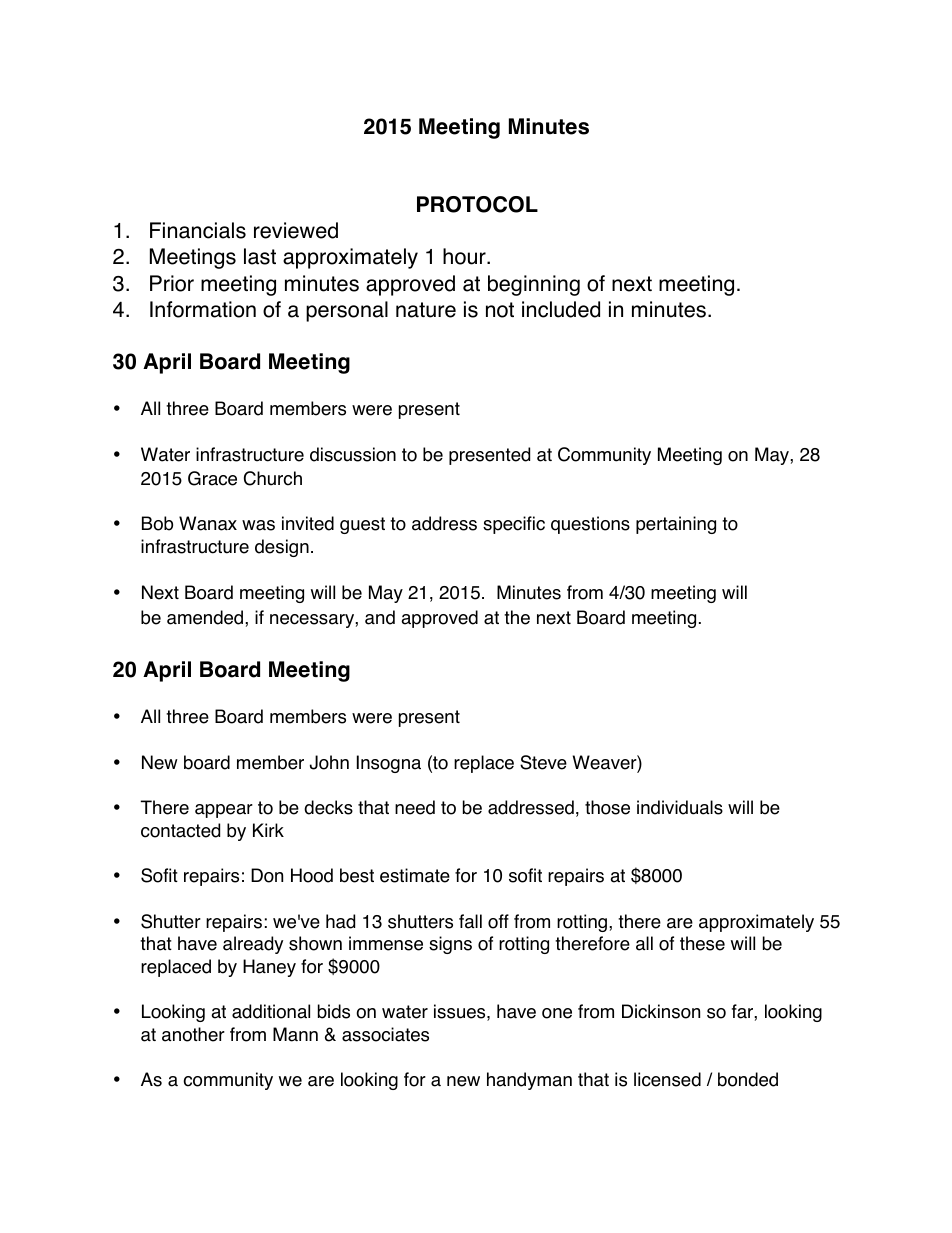 The width and height of the screenshot is (952, 1233). What do you see at coordinates (258, 525) in the screenshot?
I see `was` at bounding box center [258, 525].
